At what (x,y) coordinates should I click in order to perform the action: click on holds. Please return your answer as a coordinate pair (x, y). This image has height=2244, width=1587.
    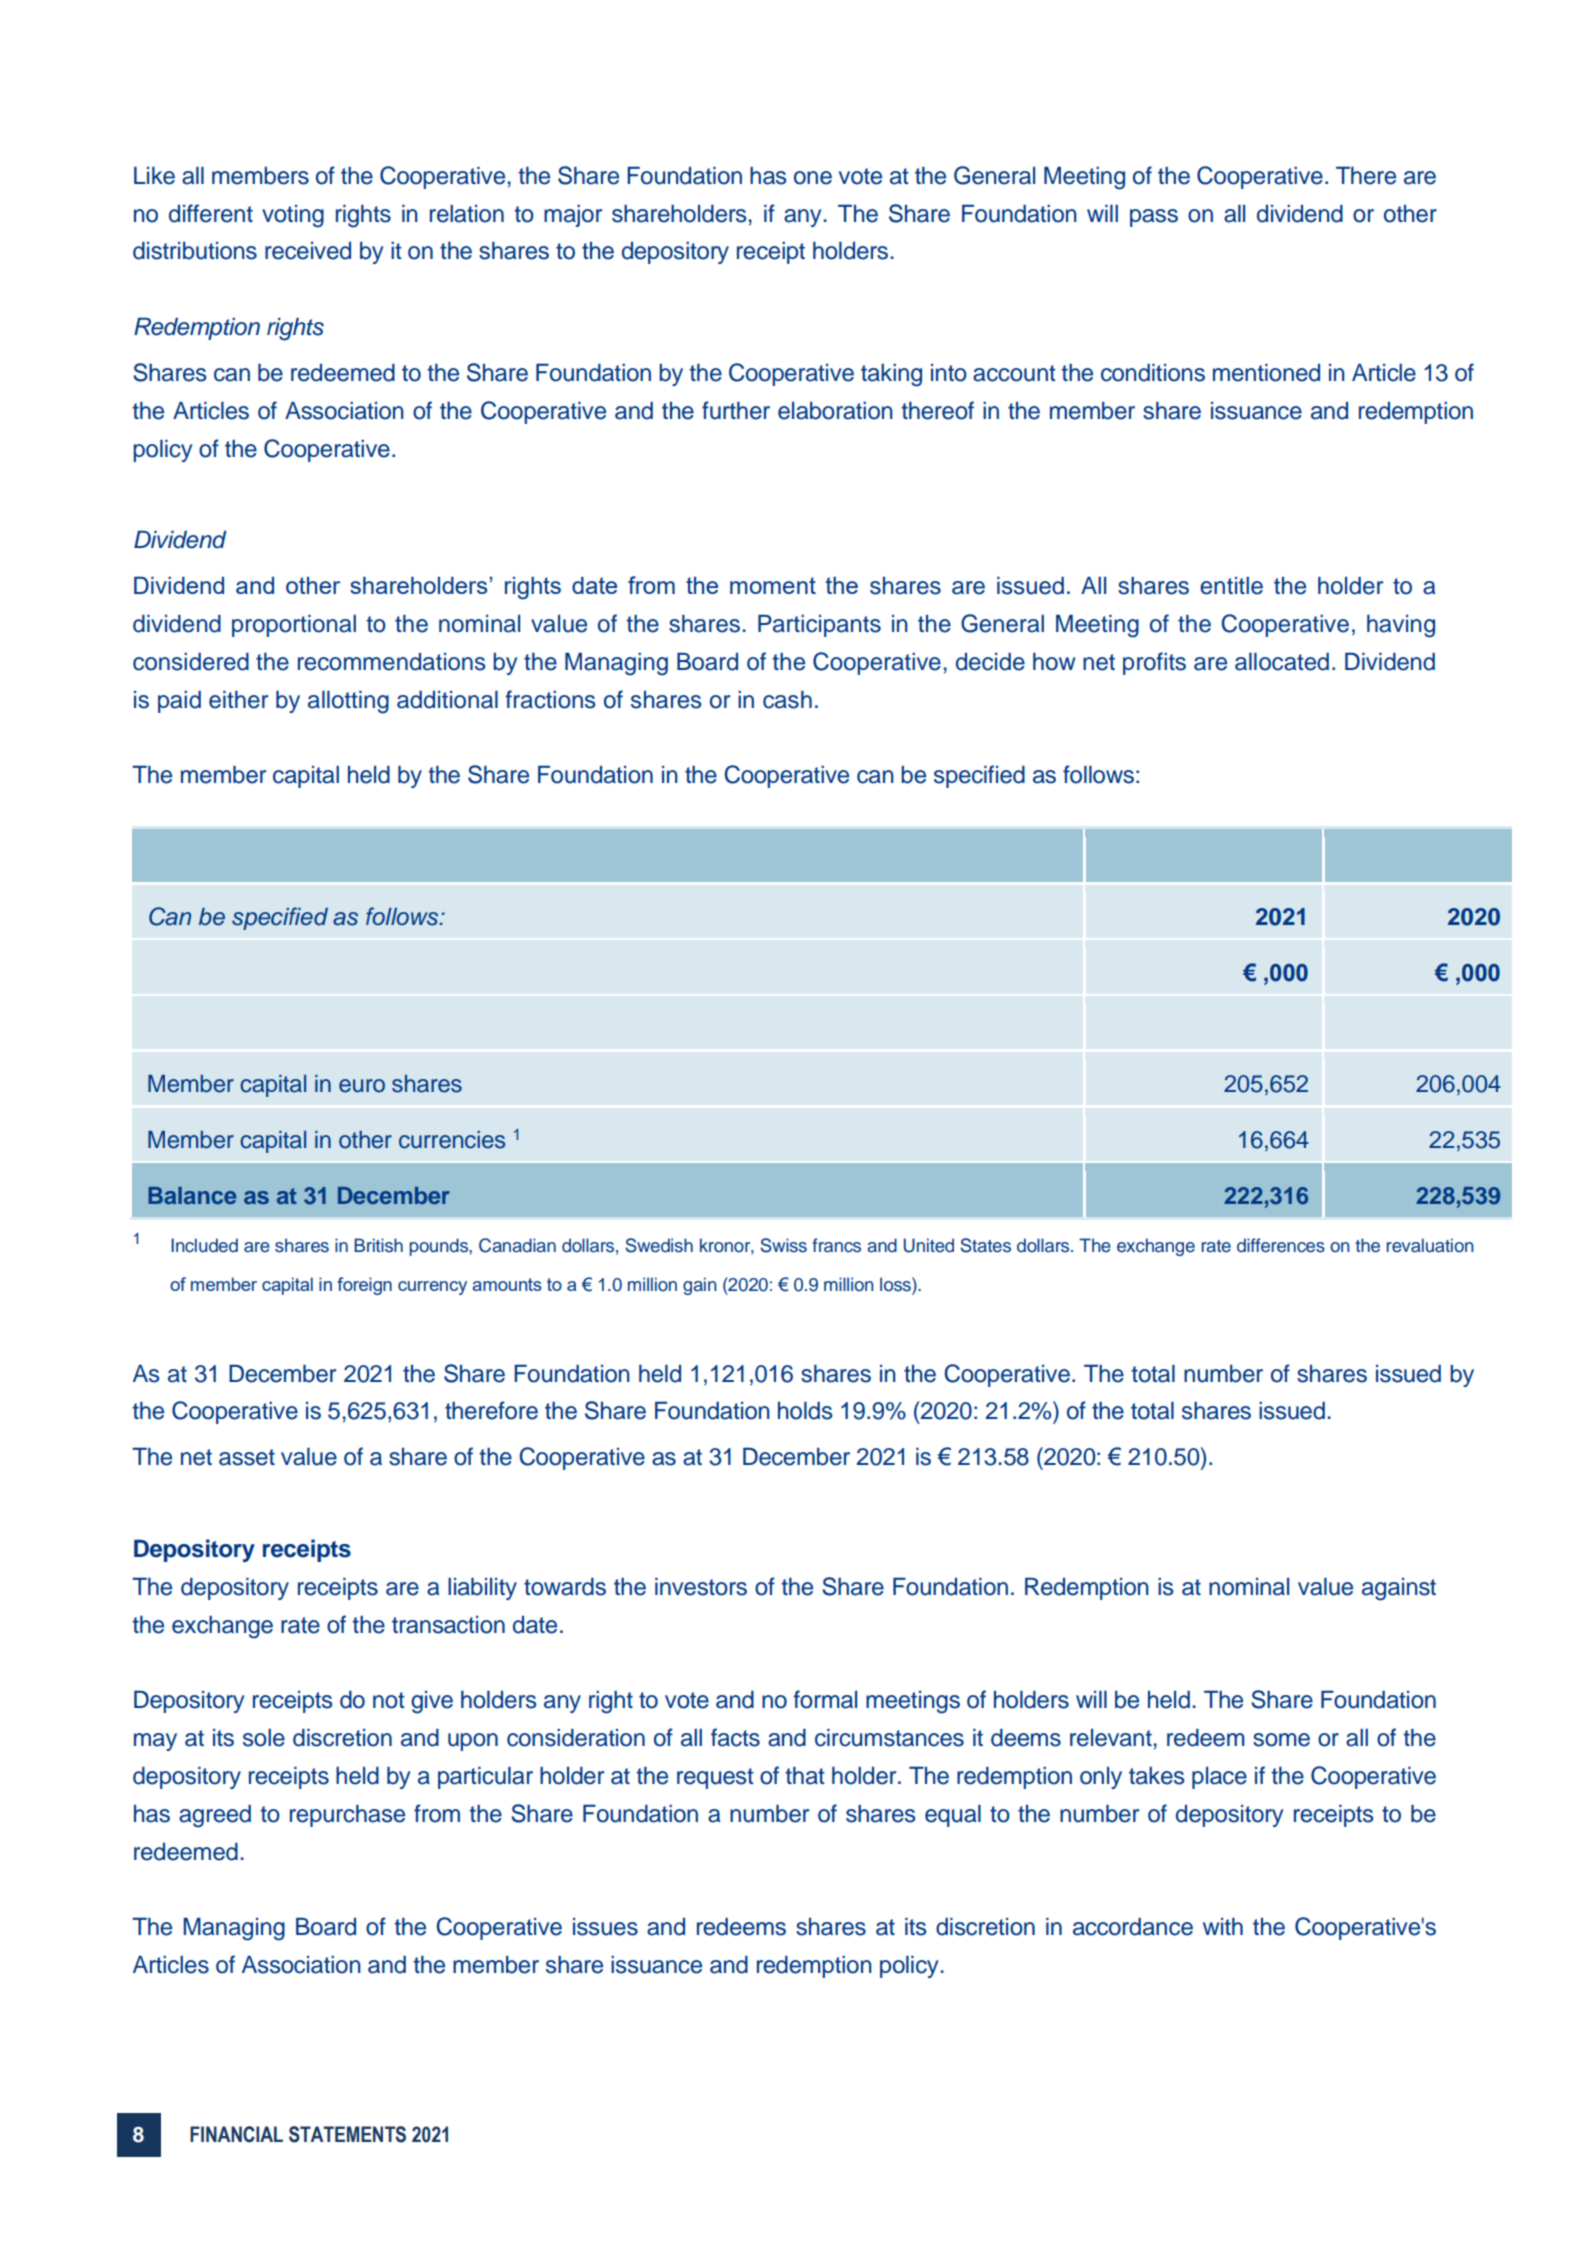
    Looking at the image, I should click on (805, 1411).
